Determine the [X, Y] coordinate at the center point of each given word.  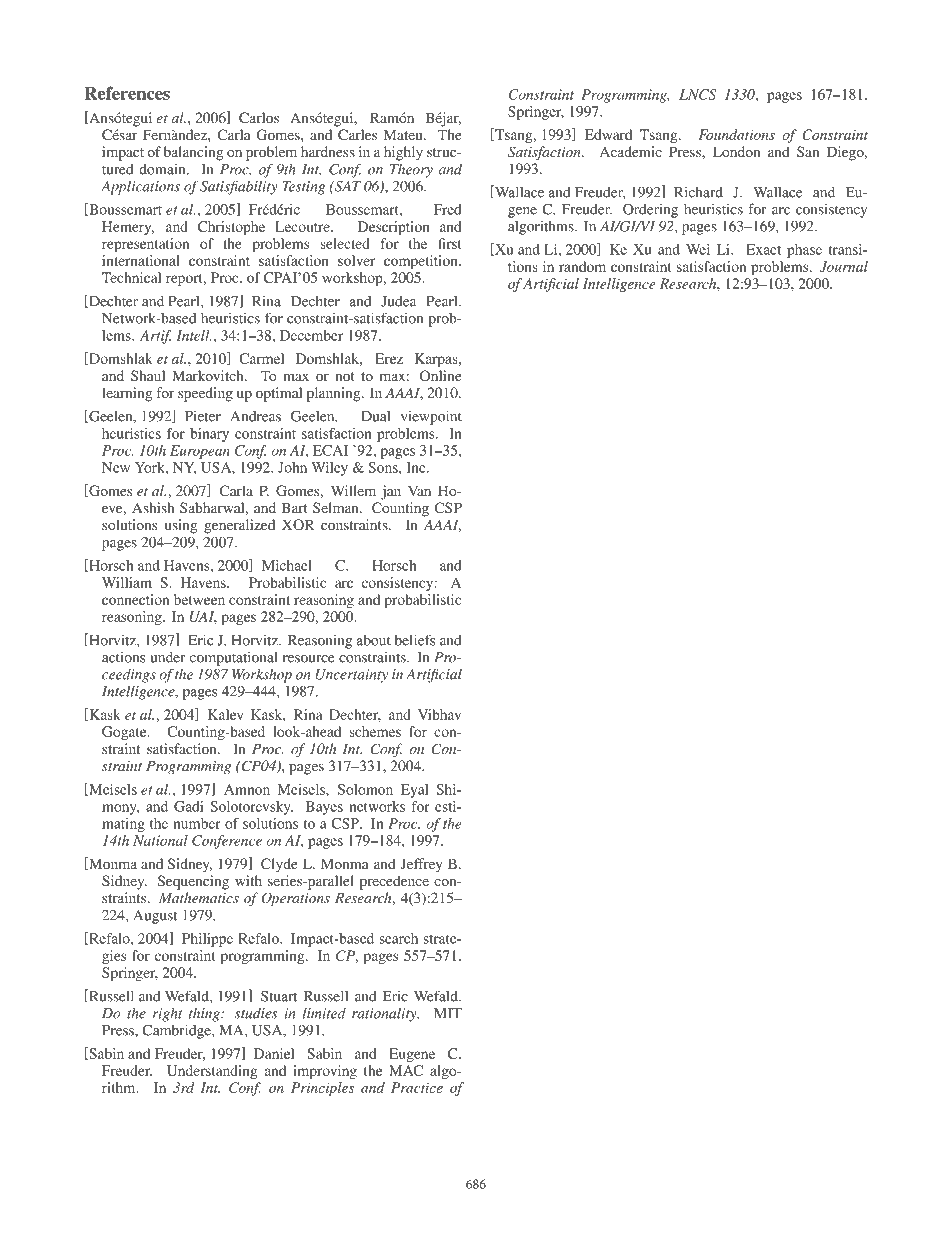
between [199, 599]
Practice [417, 1087]
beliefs [415, 640]
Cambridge [177, 1031]
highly [403, 153]
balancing [193, 153]
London [736, 151]
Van [419, 490]
